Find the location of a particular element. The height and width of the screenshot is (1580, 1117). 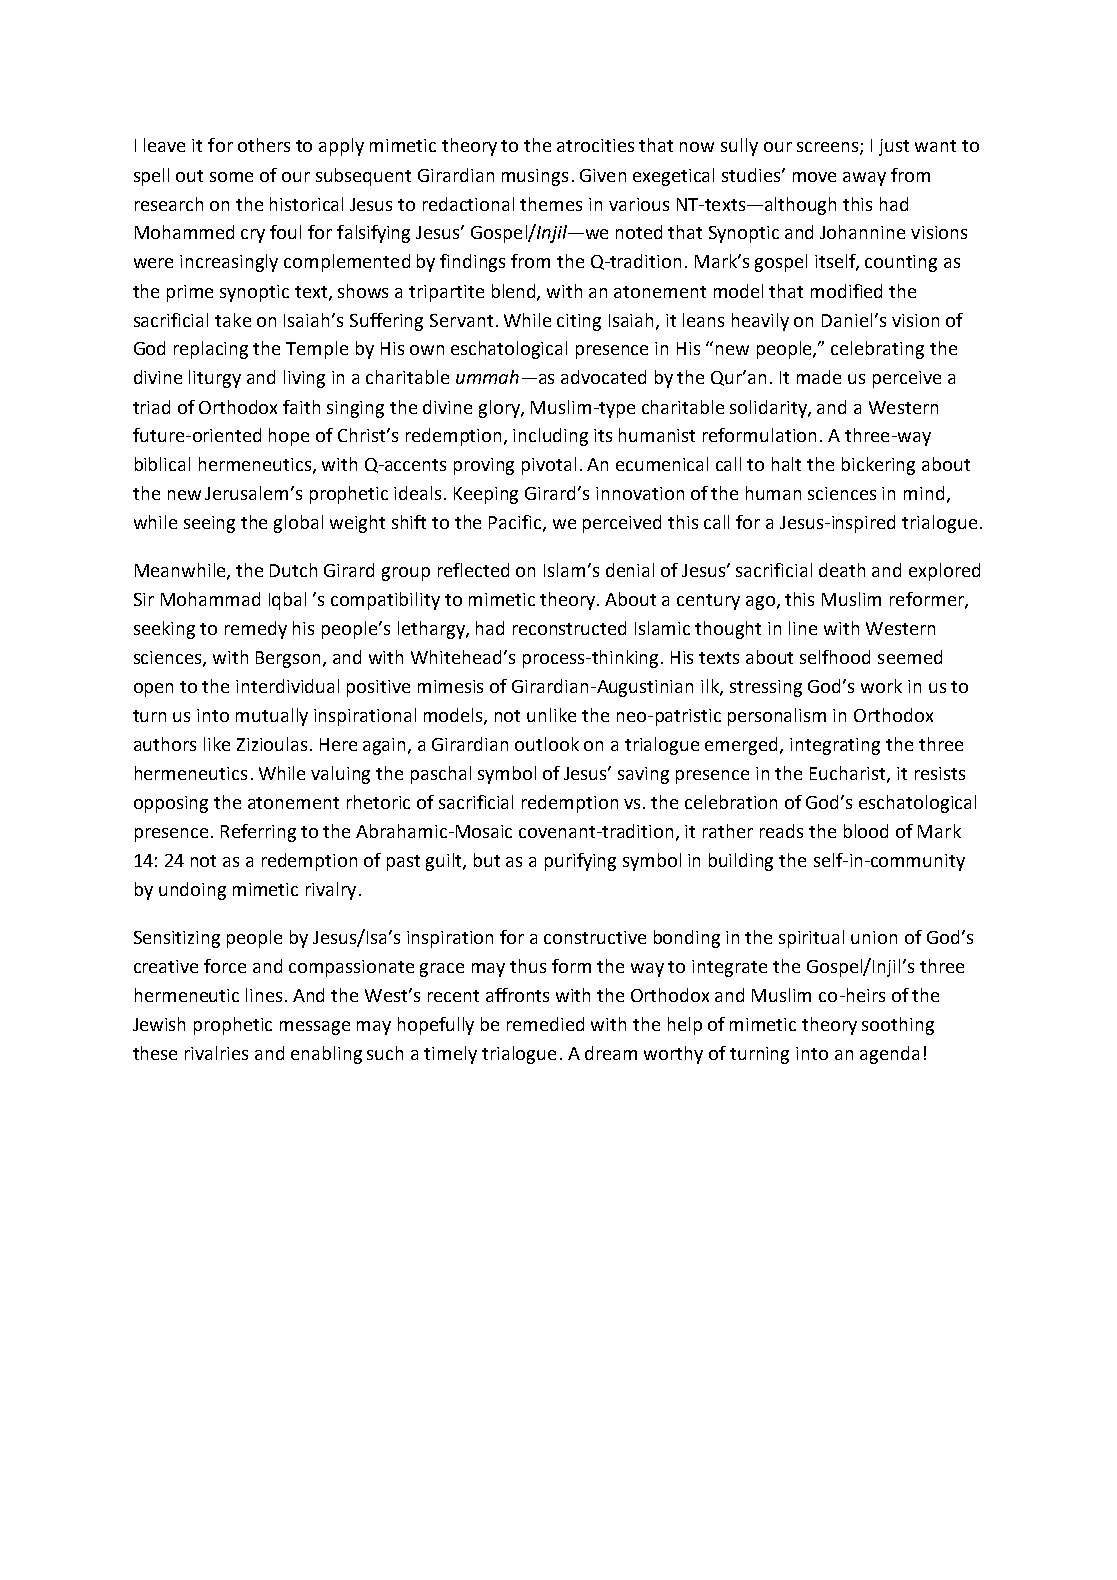

outlook is located at coordinates (547, 744).
